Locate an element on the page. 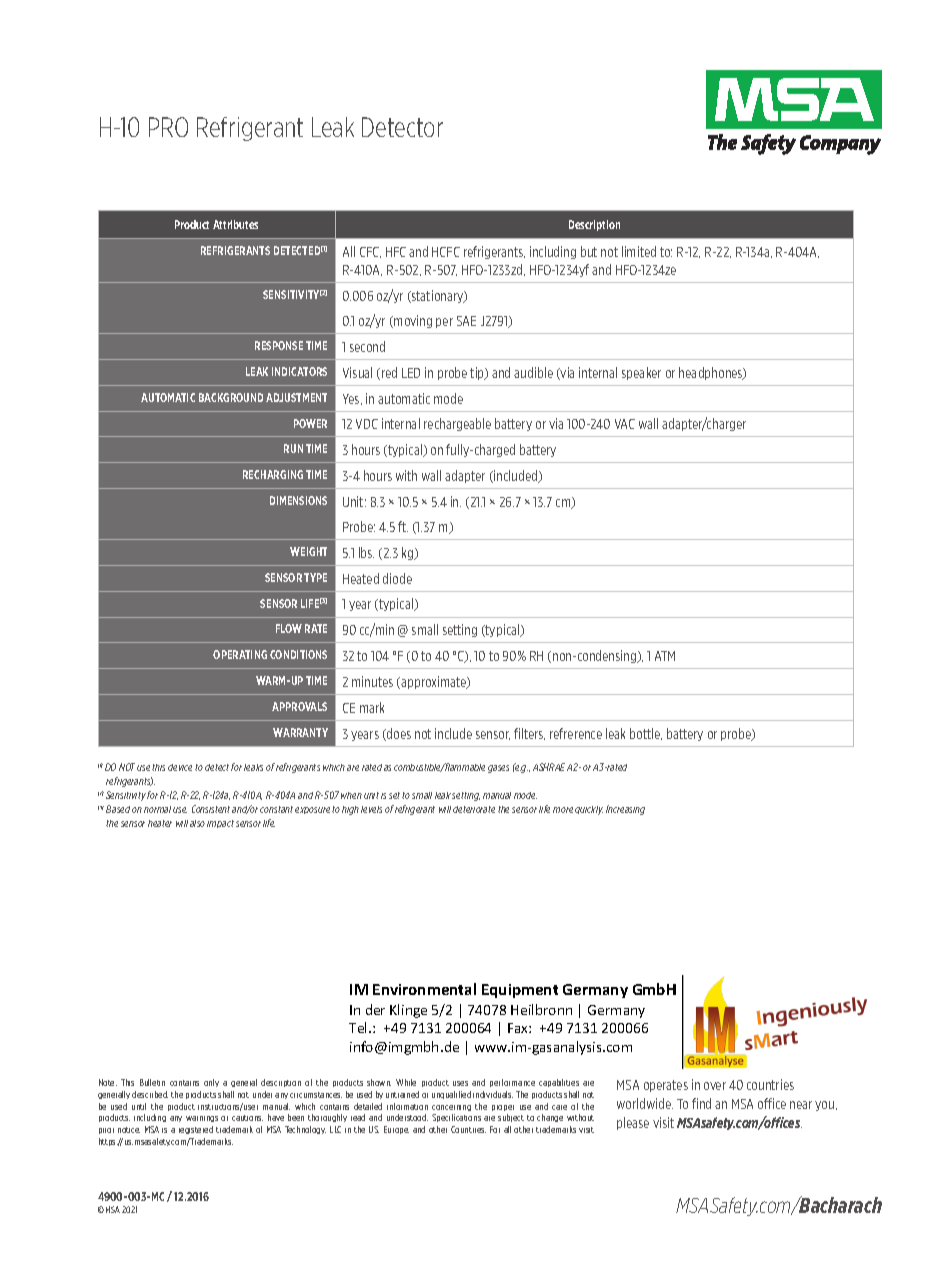 The width and height of the document is (952, 1261). HFC is located at coordinates (396, 252).
